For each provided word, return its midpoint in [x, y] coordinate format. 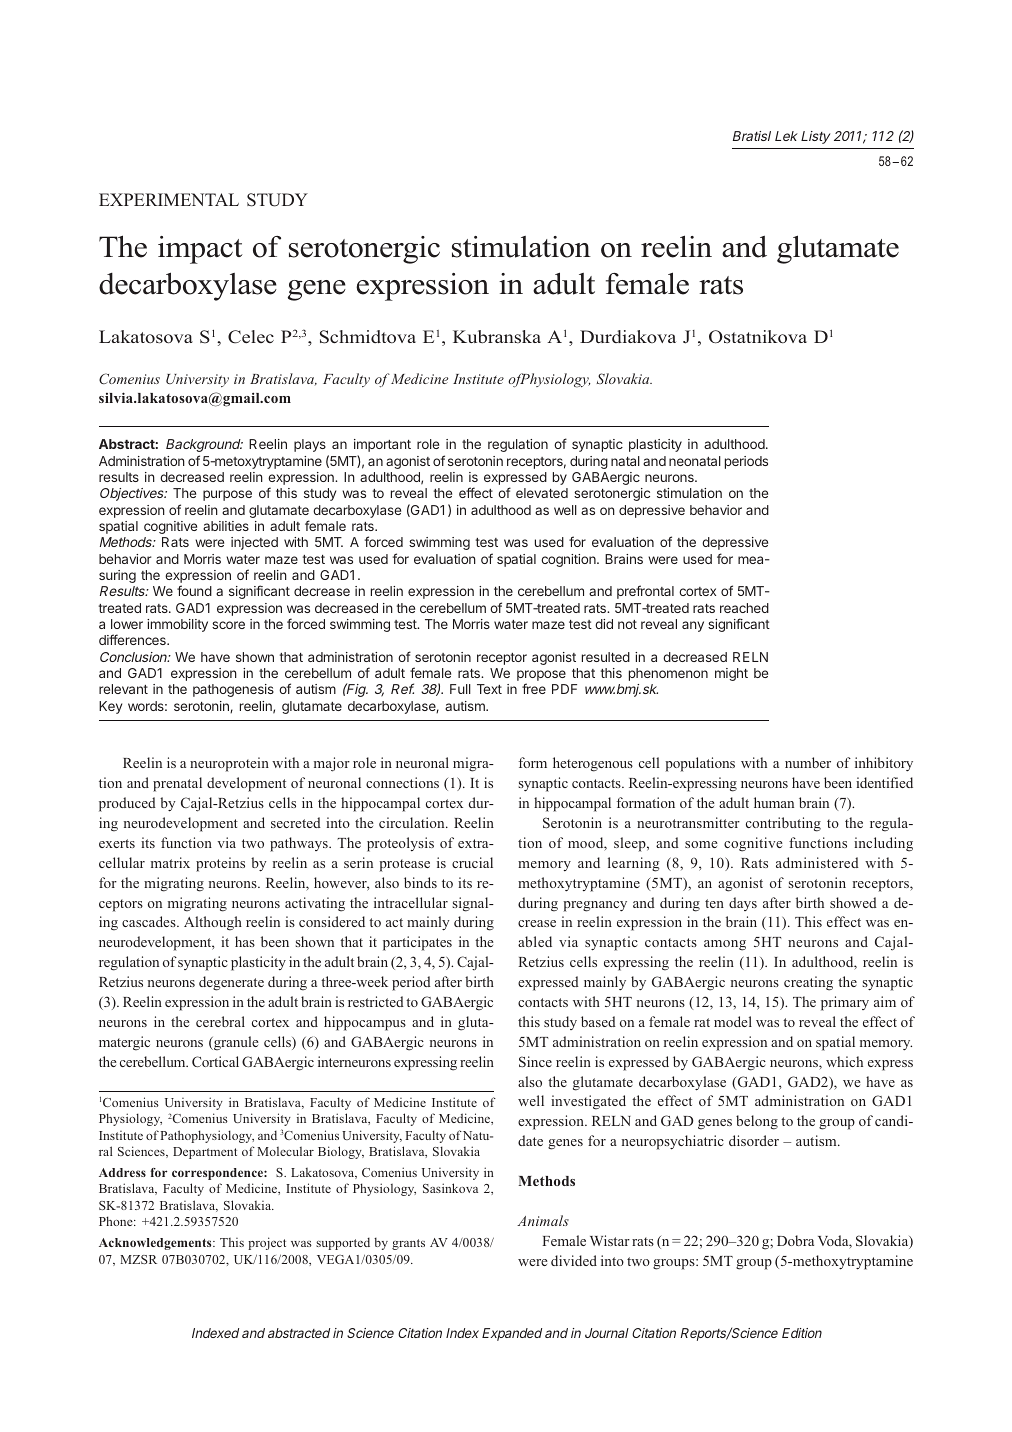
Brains [624, 559]
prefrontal [645, 592]
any [693, 626]
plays [310, 445]
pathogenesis [233, 690]
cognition [569, 560]
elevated [542, 493]
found [194, 590]
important [382, 445]
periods [746, 462]
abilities [226, 526]
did [604, 624]
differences [133, 639]
